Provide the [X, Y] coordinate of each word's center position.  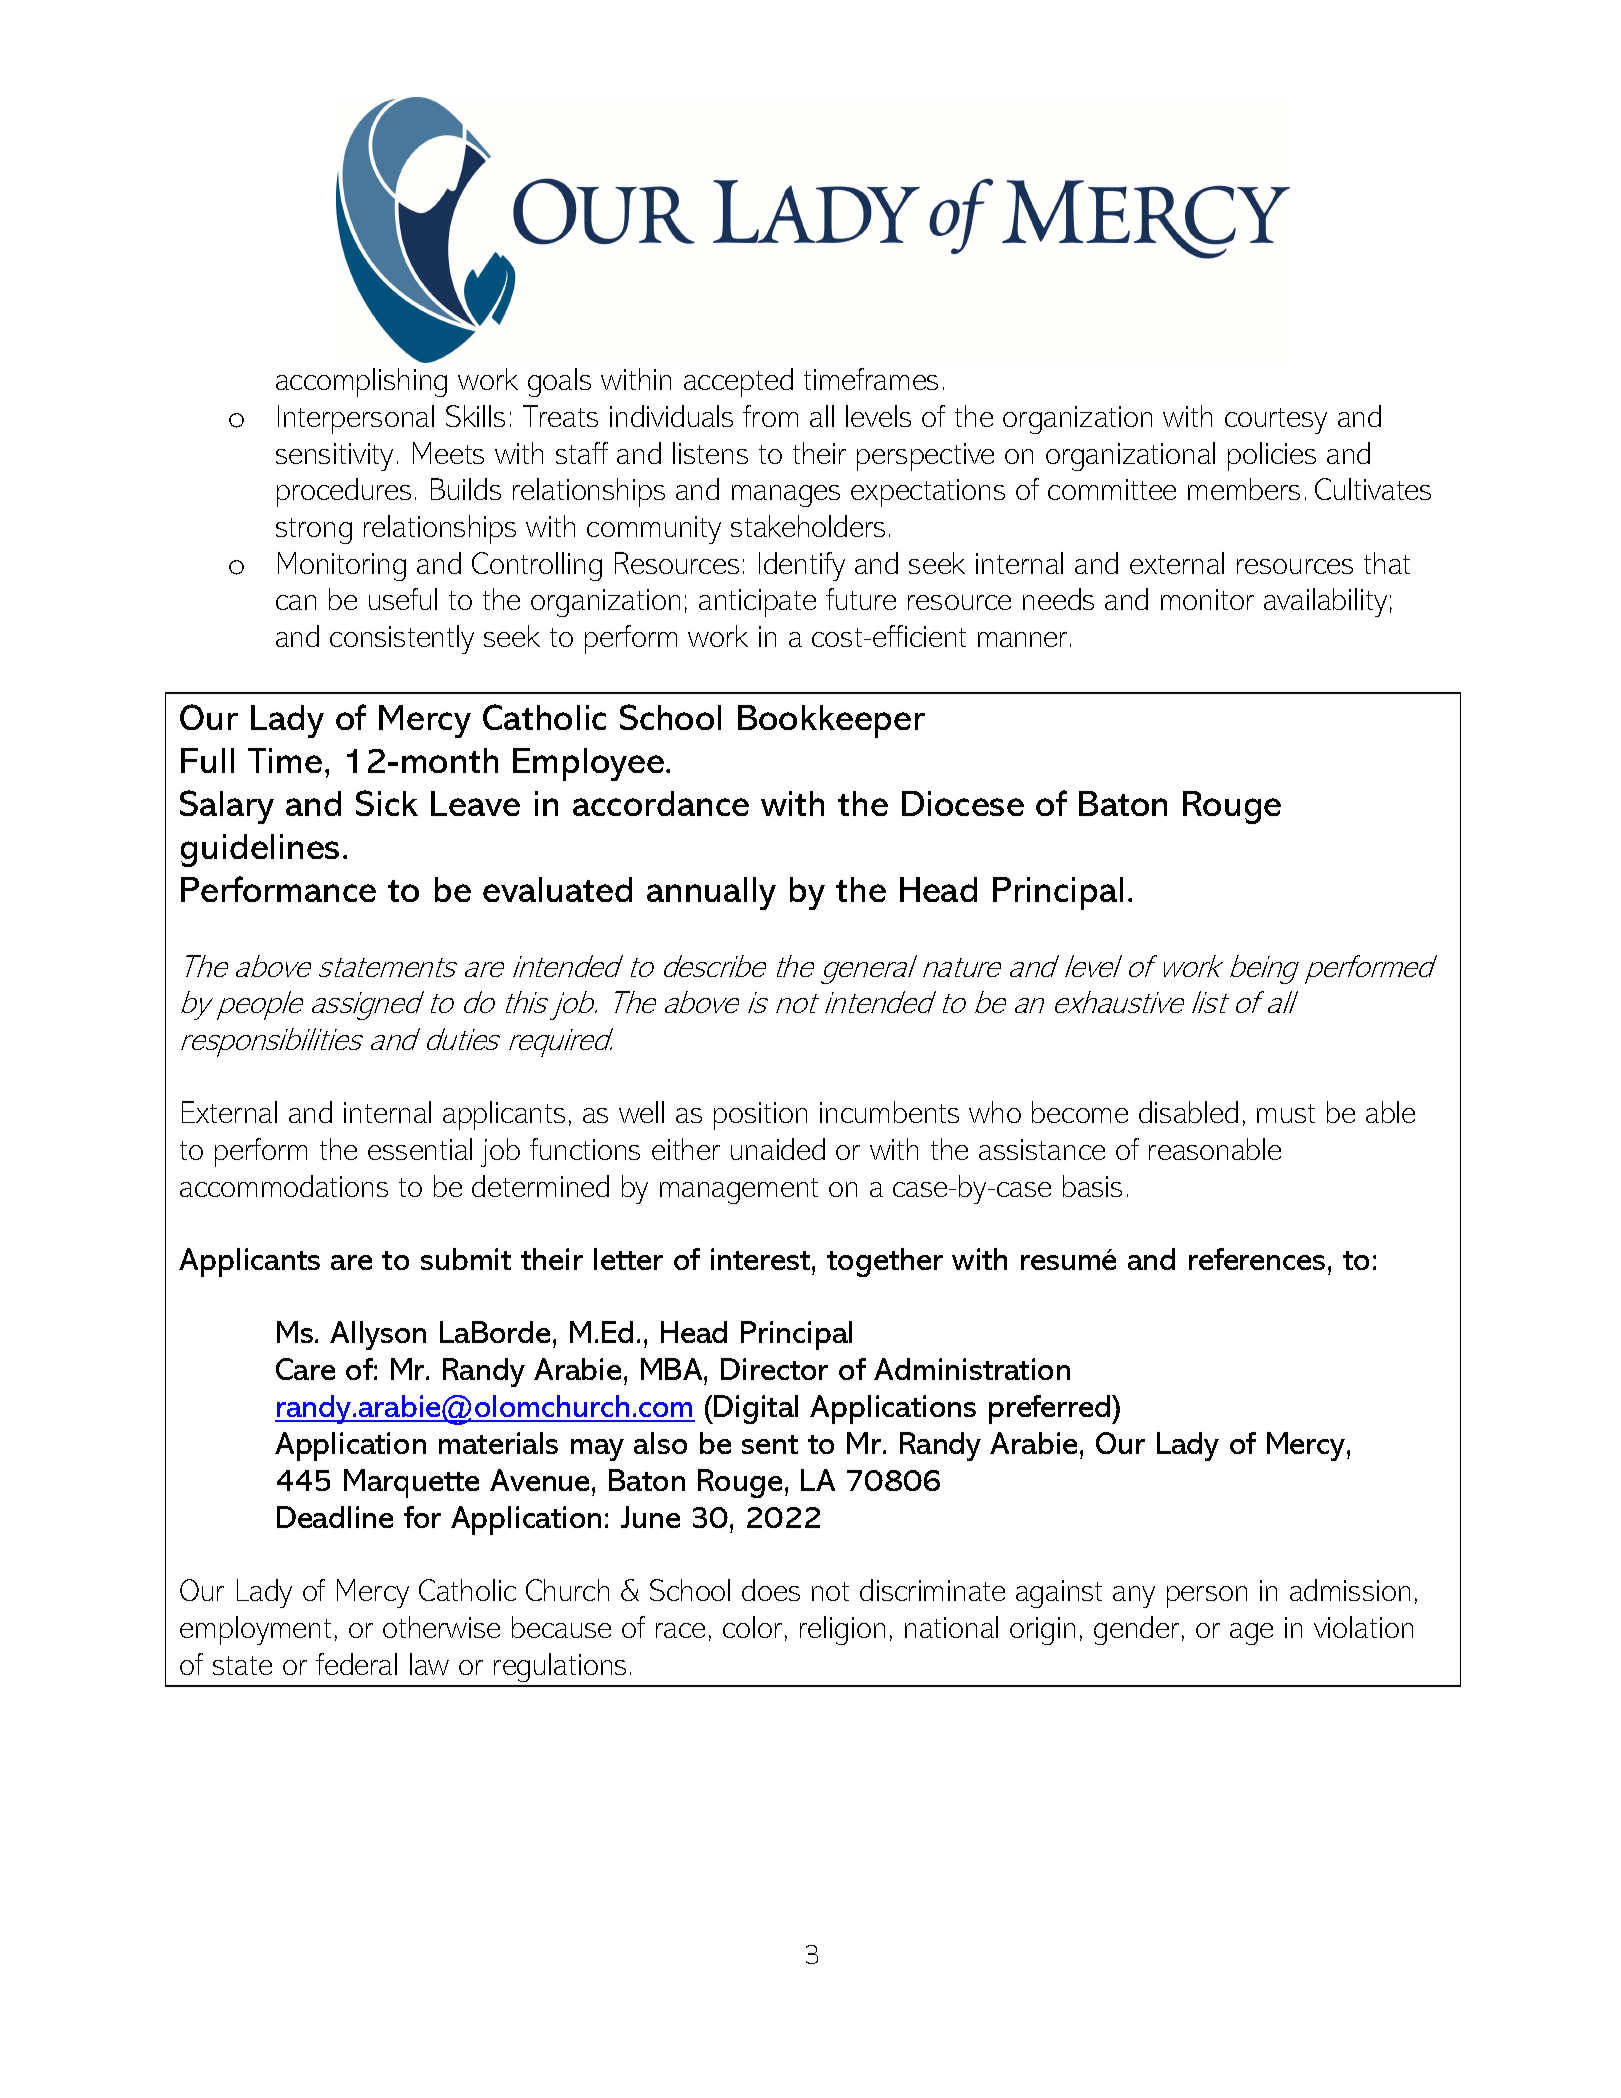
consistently [402, 639]
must [1286, 1113]
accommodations [284, 1186]
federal [356, 1664]
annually [711, 893]
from [770, 416]
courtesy [1276, 421]
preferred [1049, 1409]
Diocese [963, 803]
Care [305, 1369]
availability [1325, 602]
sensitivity [334, 457]
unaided [778, 1149]
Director [774, 1369]
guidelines [260, 850]
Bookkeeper [831, 721]
